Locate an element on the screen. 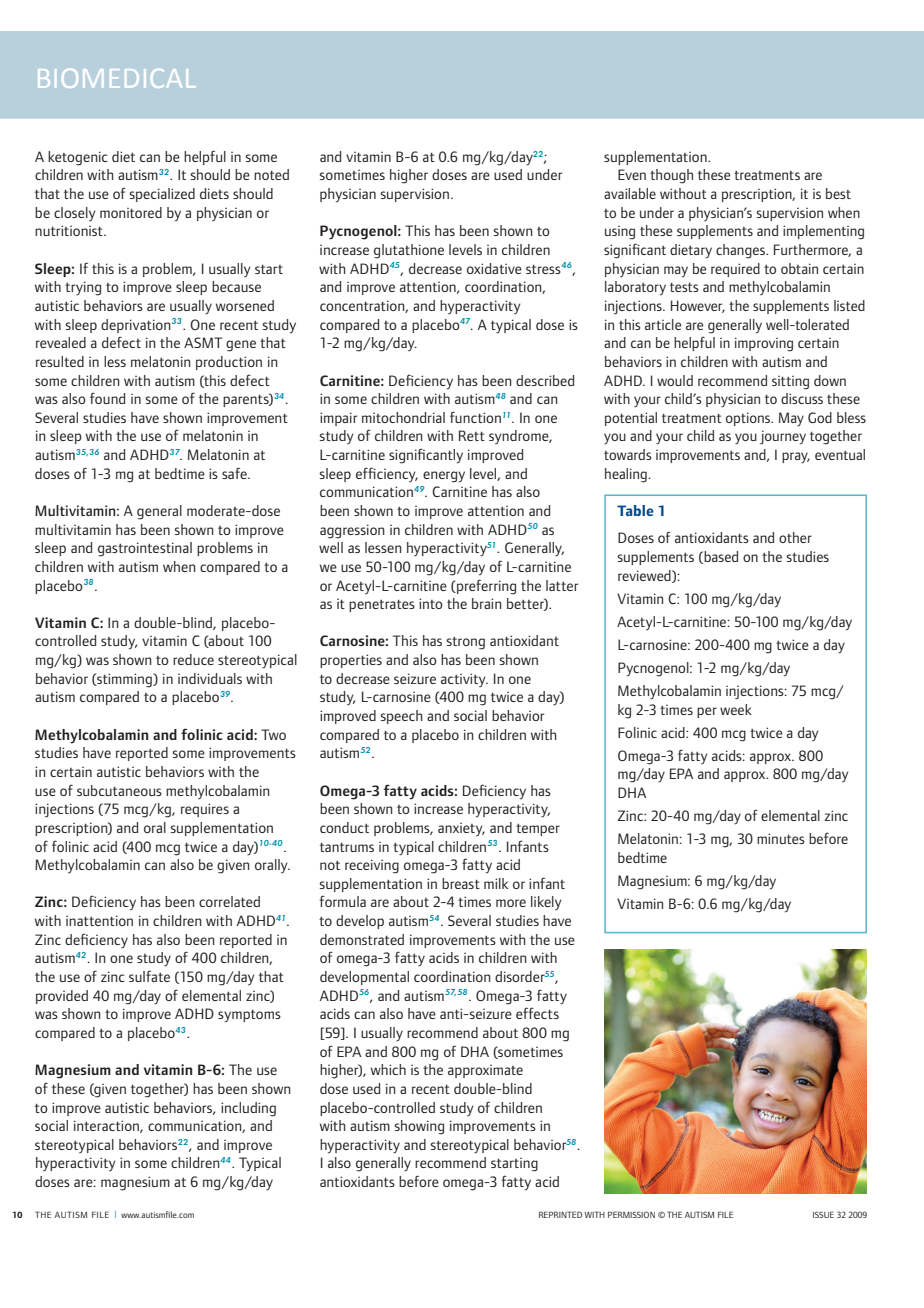 The image size is (924, 1308). though is located at coordinates (671, 176).
